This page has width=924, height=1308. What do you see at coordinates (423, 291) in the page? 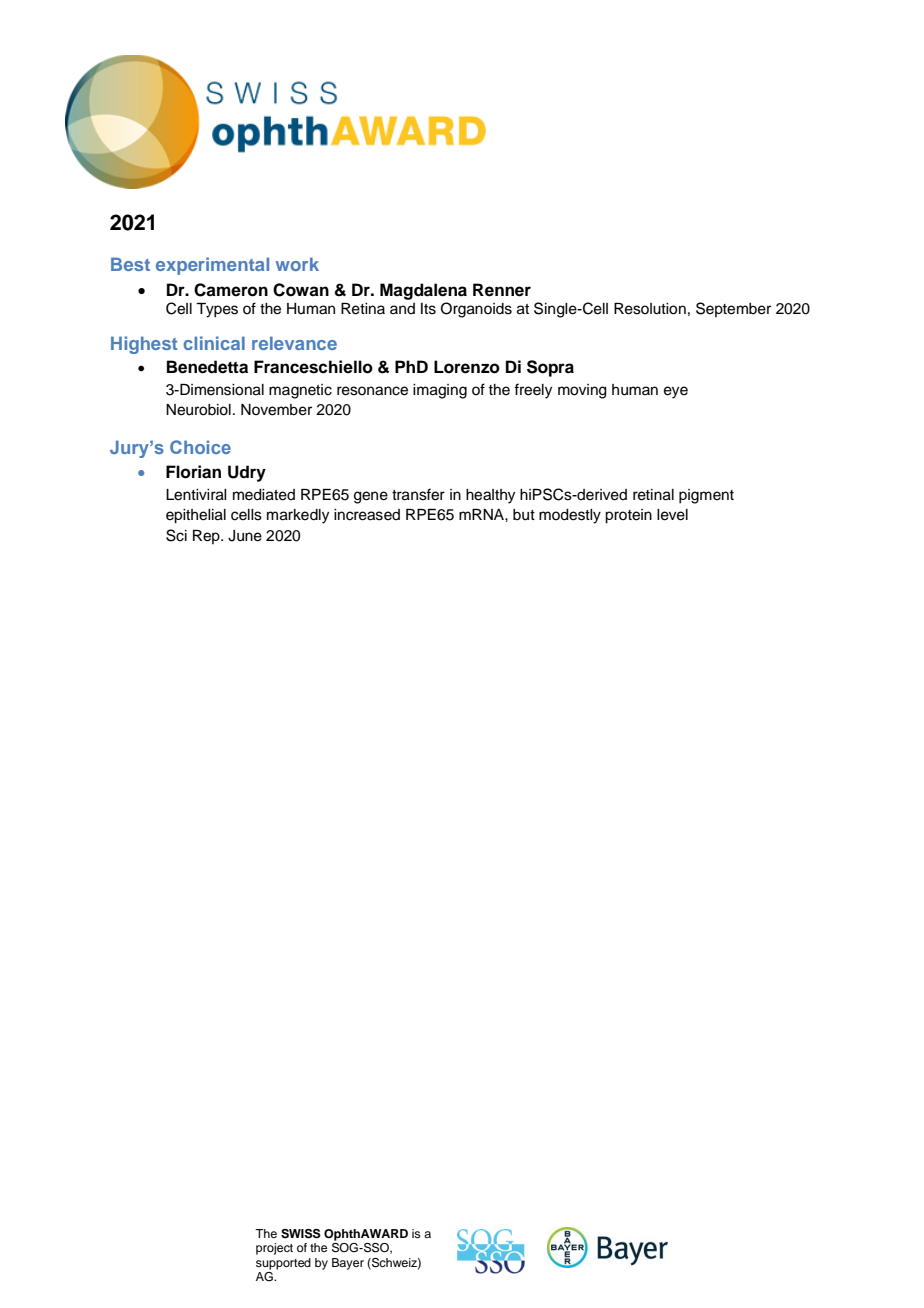
I see `Magdalena` at bounding box center [423, 291].
